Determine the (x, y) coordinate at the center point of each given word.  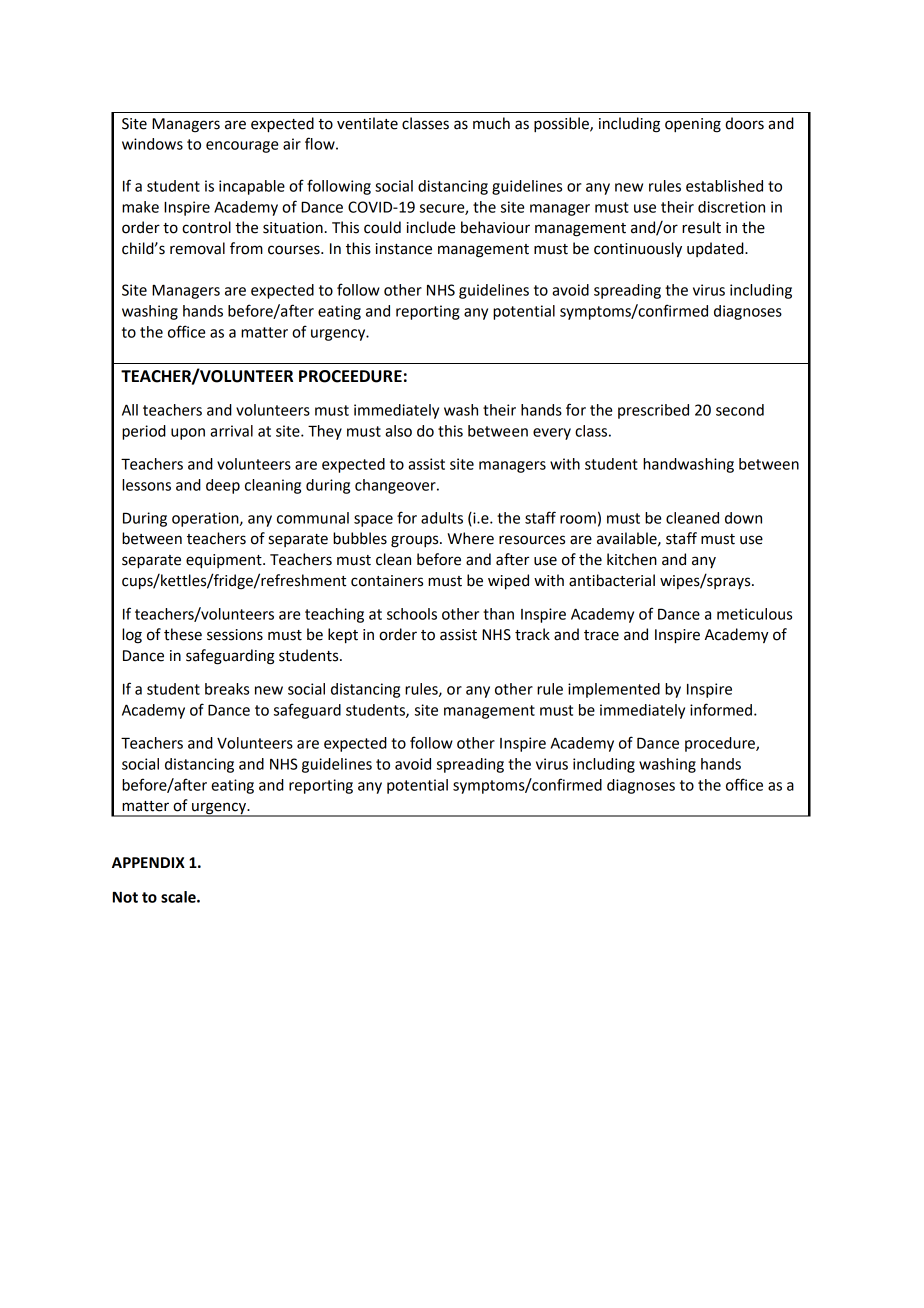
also (398, 431)
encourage (242, 147)
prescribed (653, 411)
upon (188, 434)
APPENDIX (148, 862)
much (491, 123)
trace (601, 635)
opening (693, 125)
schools (412, 614)
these (183, 634)
